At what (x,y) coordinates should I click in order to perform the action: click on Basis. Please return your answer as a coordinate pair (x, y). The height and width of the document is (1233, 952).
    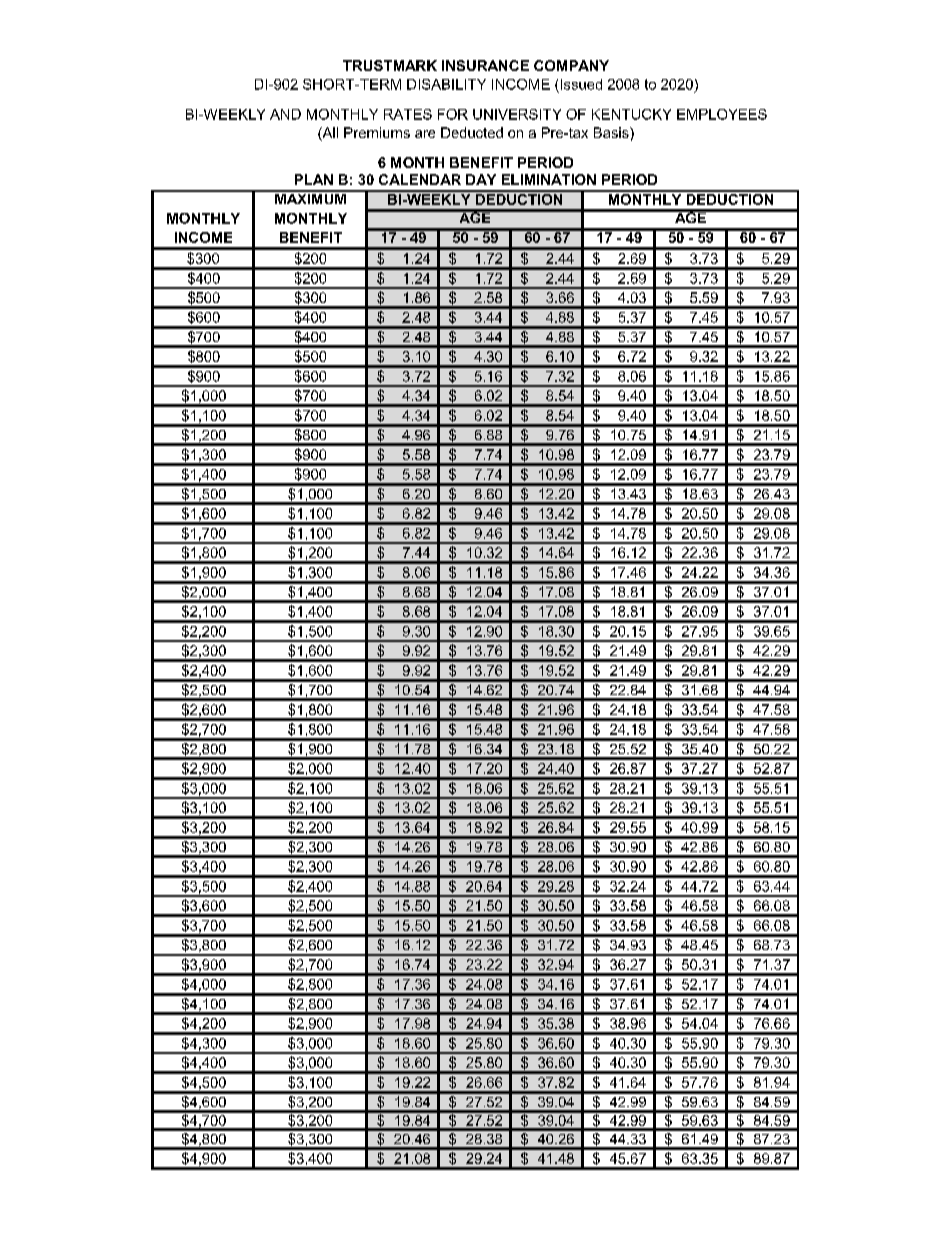
    Looking at the image, I should click on (612, 132).
